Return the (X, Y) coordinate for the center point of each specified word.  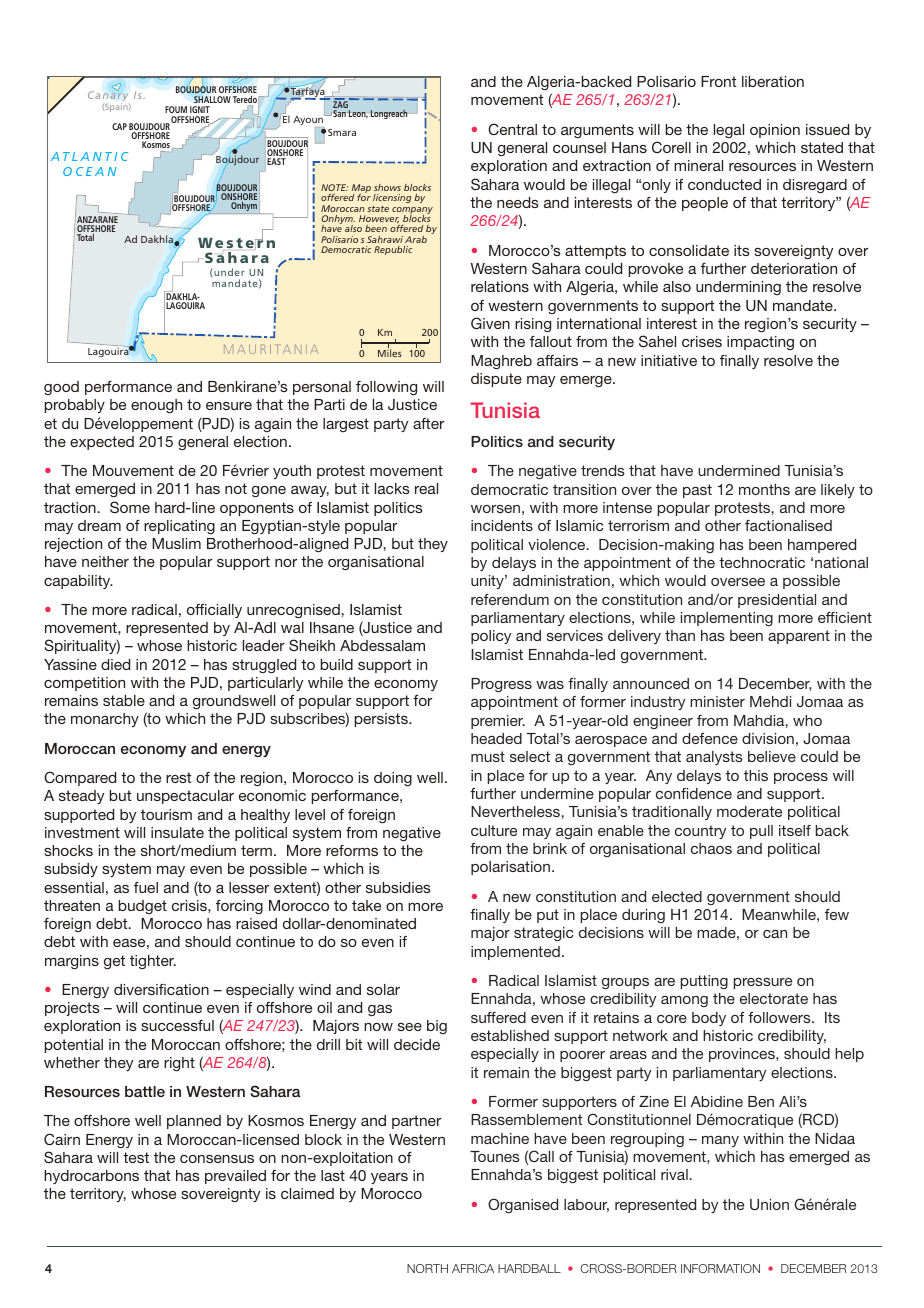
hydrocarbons (91, 1177)
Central (512, 129)
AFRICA (473, 1268)
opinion (775, 131)
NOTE (334, 187)
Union (769, 1204)
